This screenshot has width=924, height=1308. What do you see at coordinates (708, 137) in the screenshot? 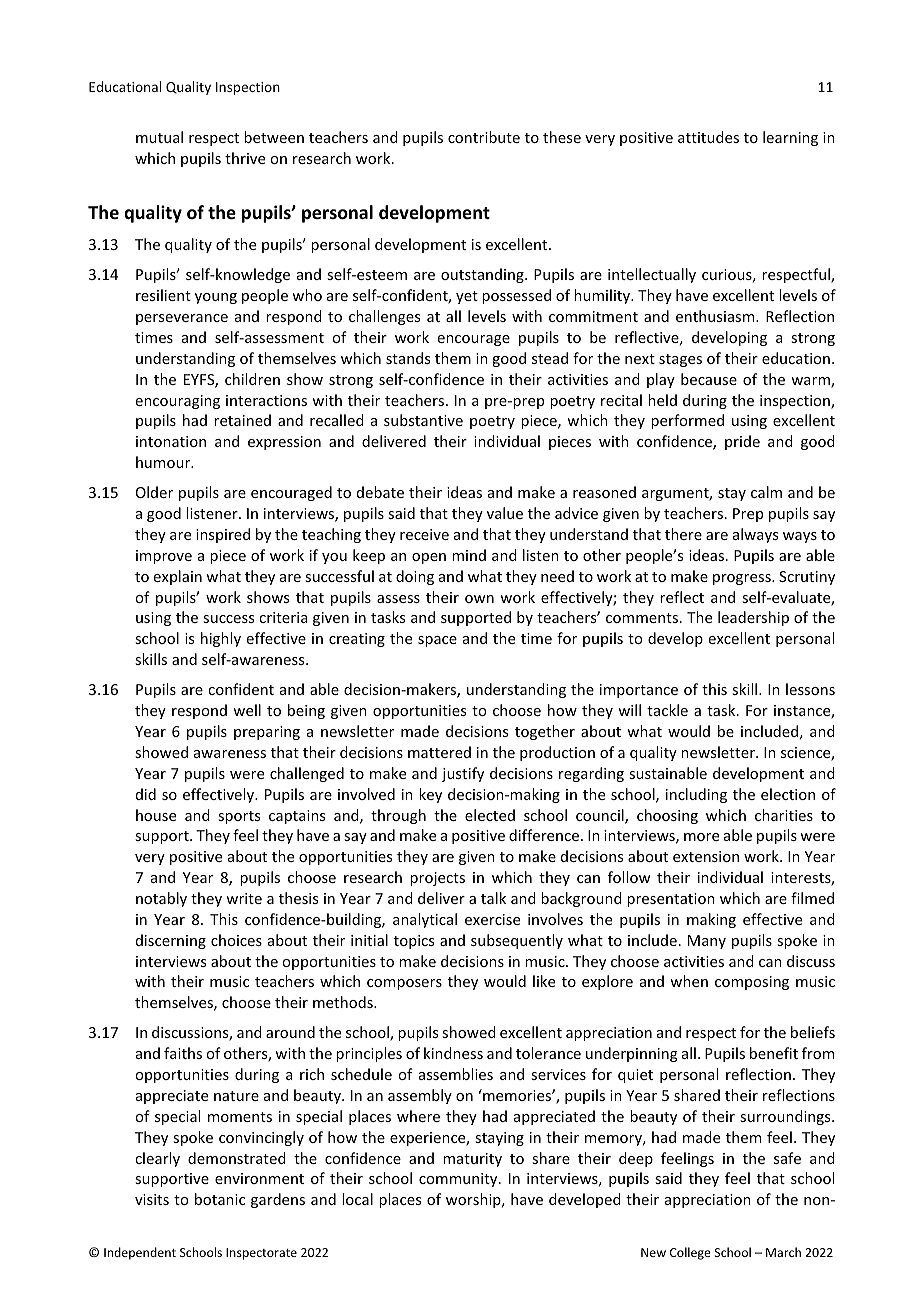
I see `attitudes` at bounding box center [708, 137].
